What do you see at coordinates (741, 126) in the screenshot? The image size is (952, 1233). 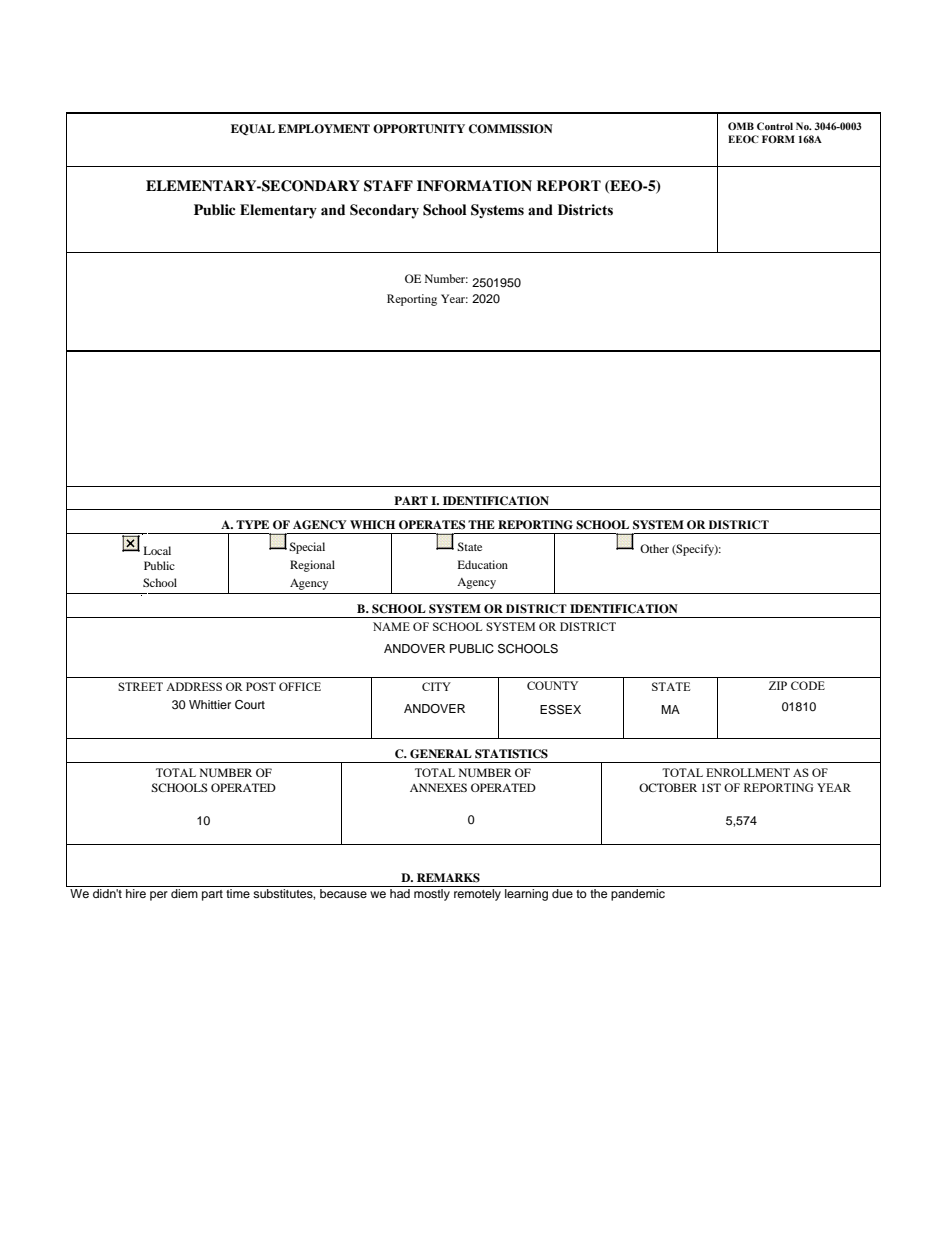 I see `OMB` at bounding box center [741, 126].
